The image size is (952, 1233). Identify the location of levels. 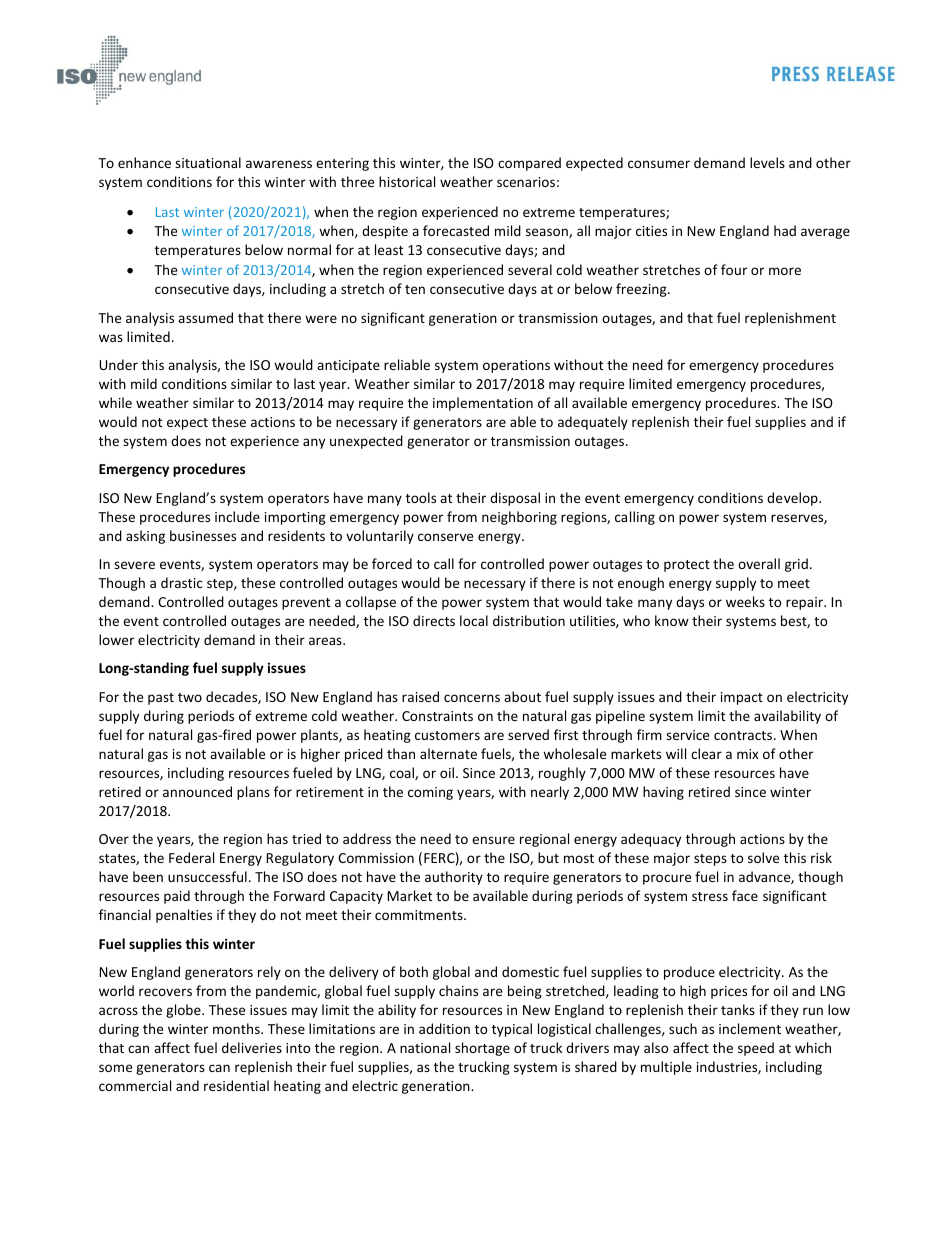
(767, 162).
